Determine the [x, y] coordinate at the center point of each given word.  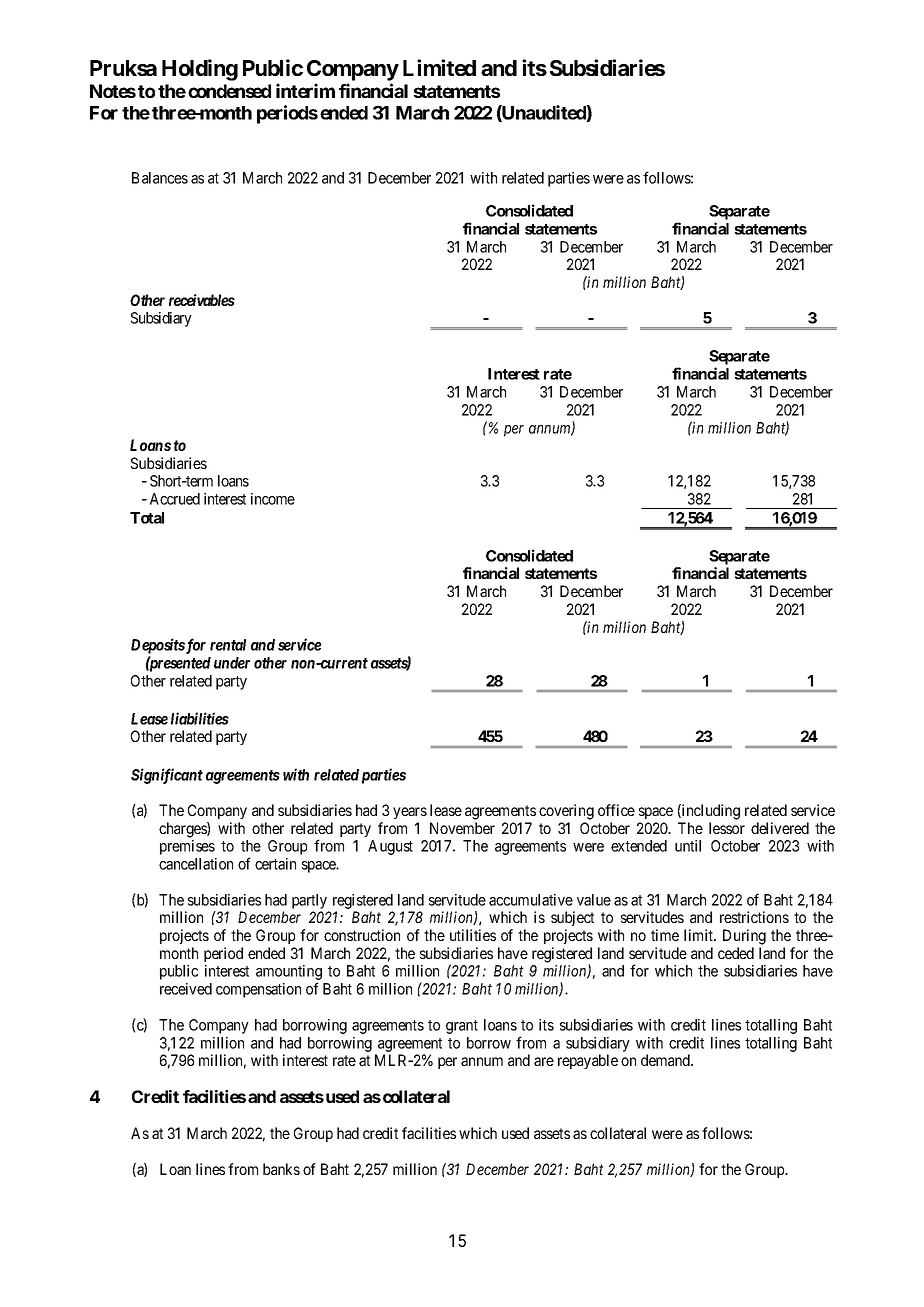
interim [305, 90]
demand [666, 1060]
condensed [229, 91]
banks [281, 1169]
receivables [202, 300]
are [544, 1061]
